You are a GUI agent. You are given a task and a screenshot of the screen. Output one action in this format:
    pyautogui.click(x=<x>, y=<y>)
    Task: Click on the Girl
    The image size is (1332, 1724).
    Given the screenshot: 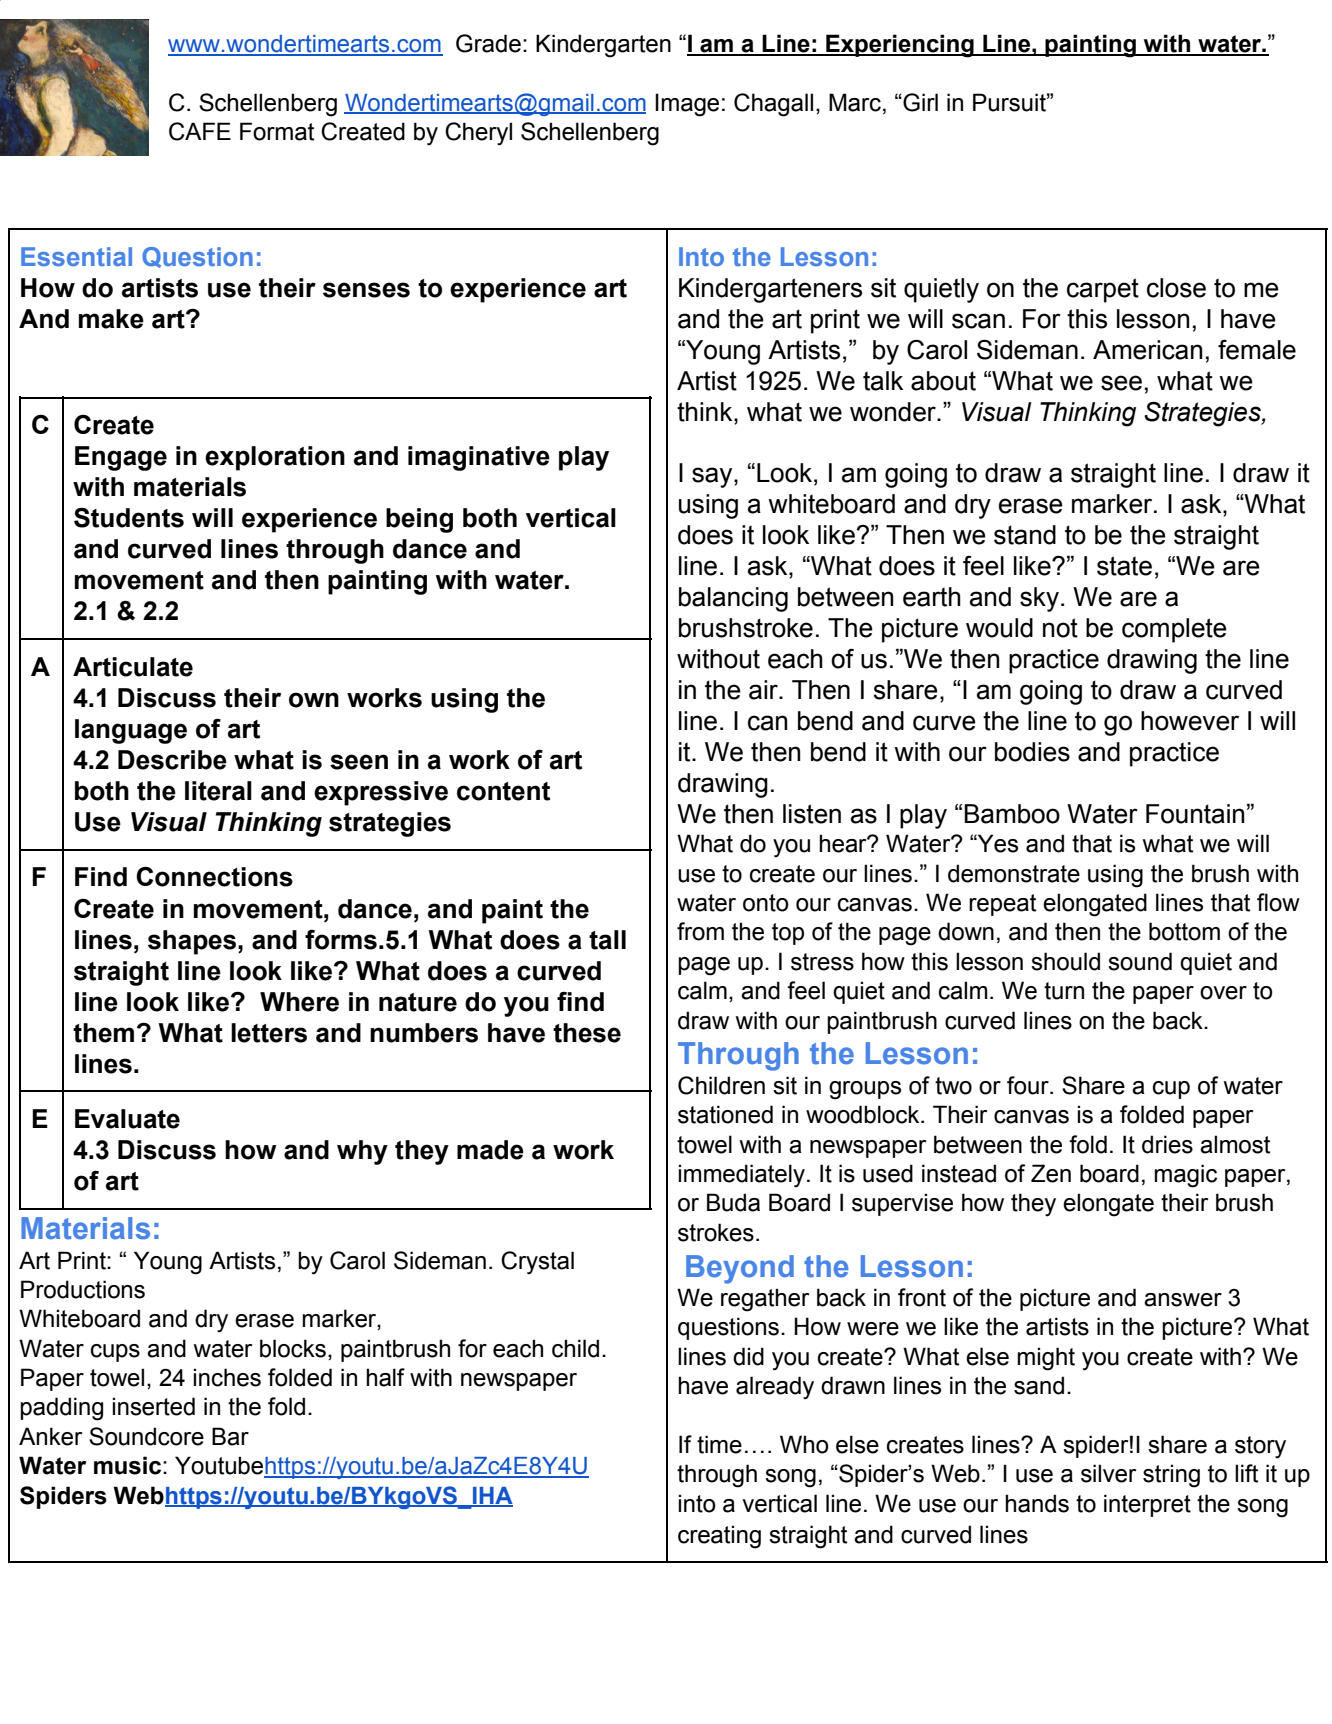 What is the action you would take?
    pyautogui.click(x=919, y=102)
